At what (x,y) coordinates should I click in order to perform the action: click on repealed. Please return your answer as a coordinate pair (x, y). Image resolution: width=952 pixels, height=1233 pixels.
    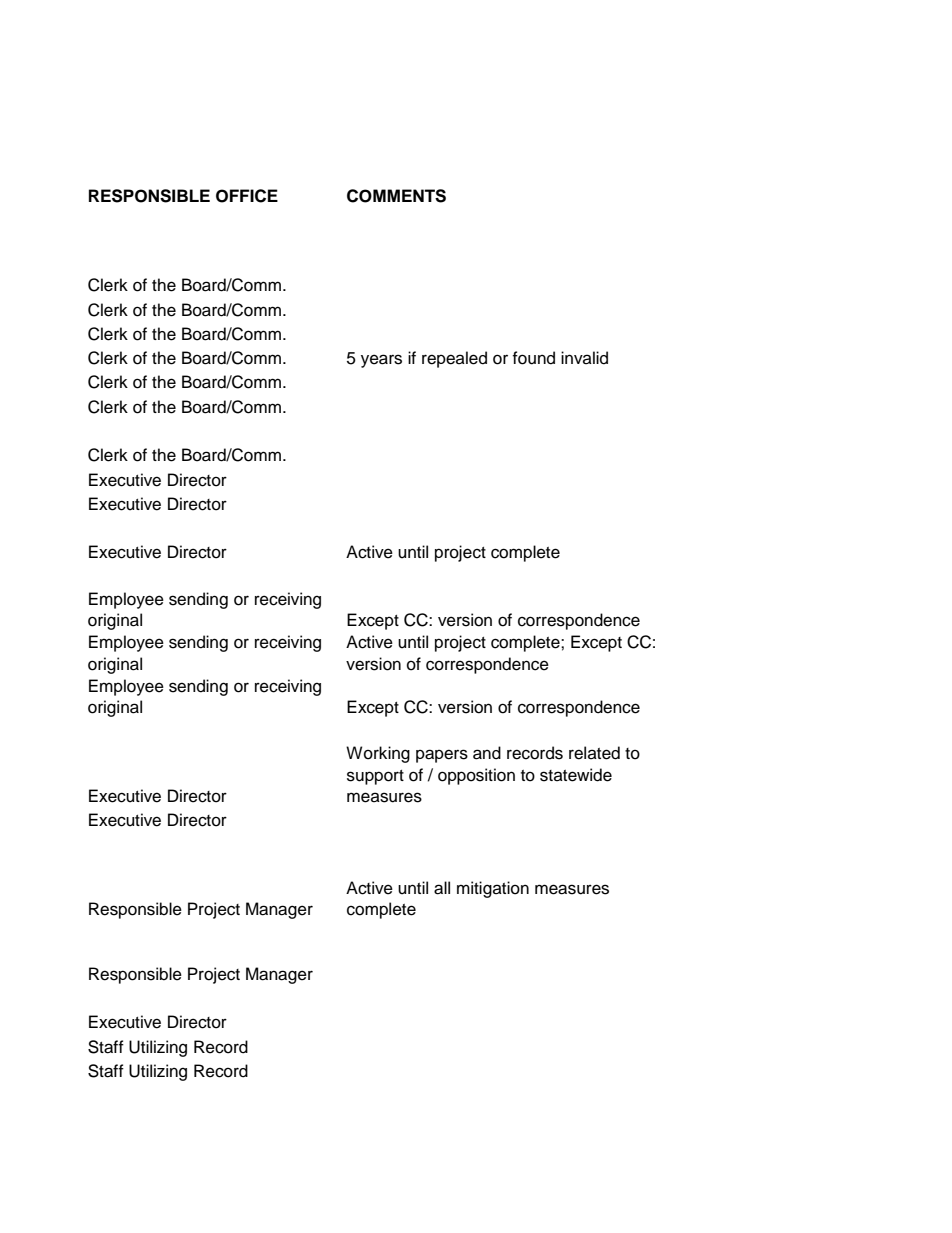
    Looking at the image, I should click on (454, 359).
